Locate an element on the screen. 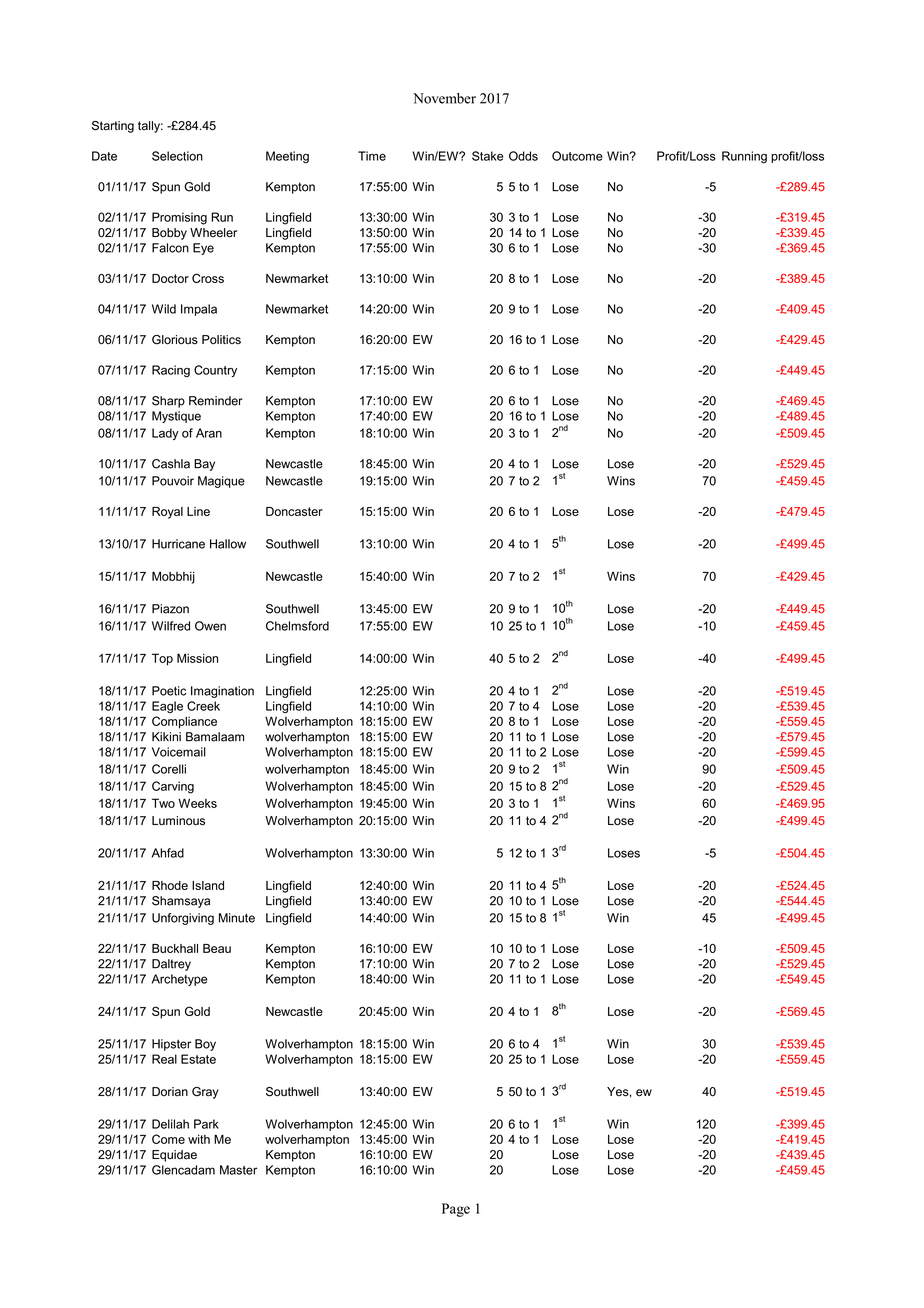 The width and height of the screenshot is (924, 1308). Page is located at coordinates (456, 1210).
